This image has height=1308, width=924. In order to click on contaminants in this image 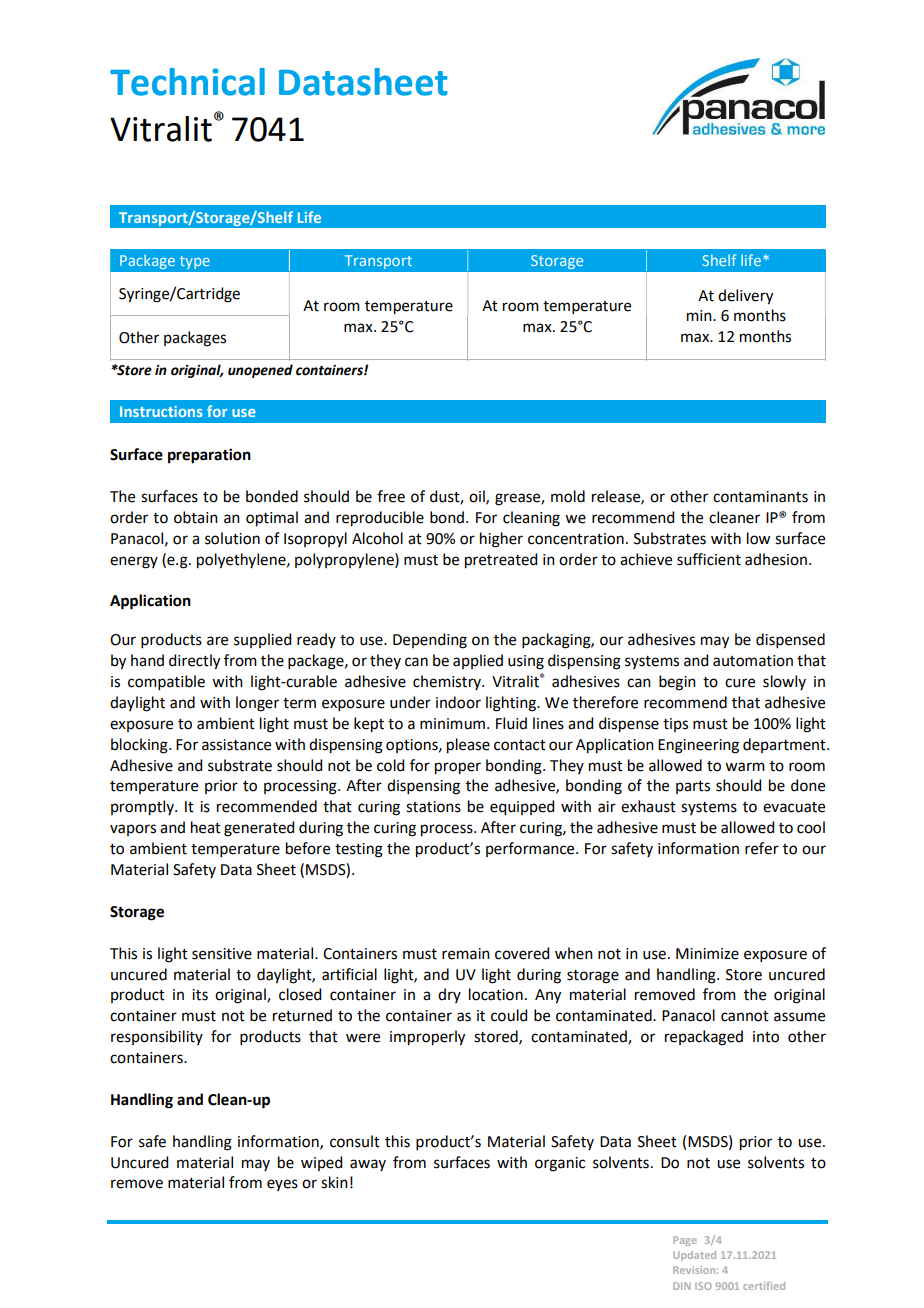, I will do `click(760, 497)`.
